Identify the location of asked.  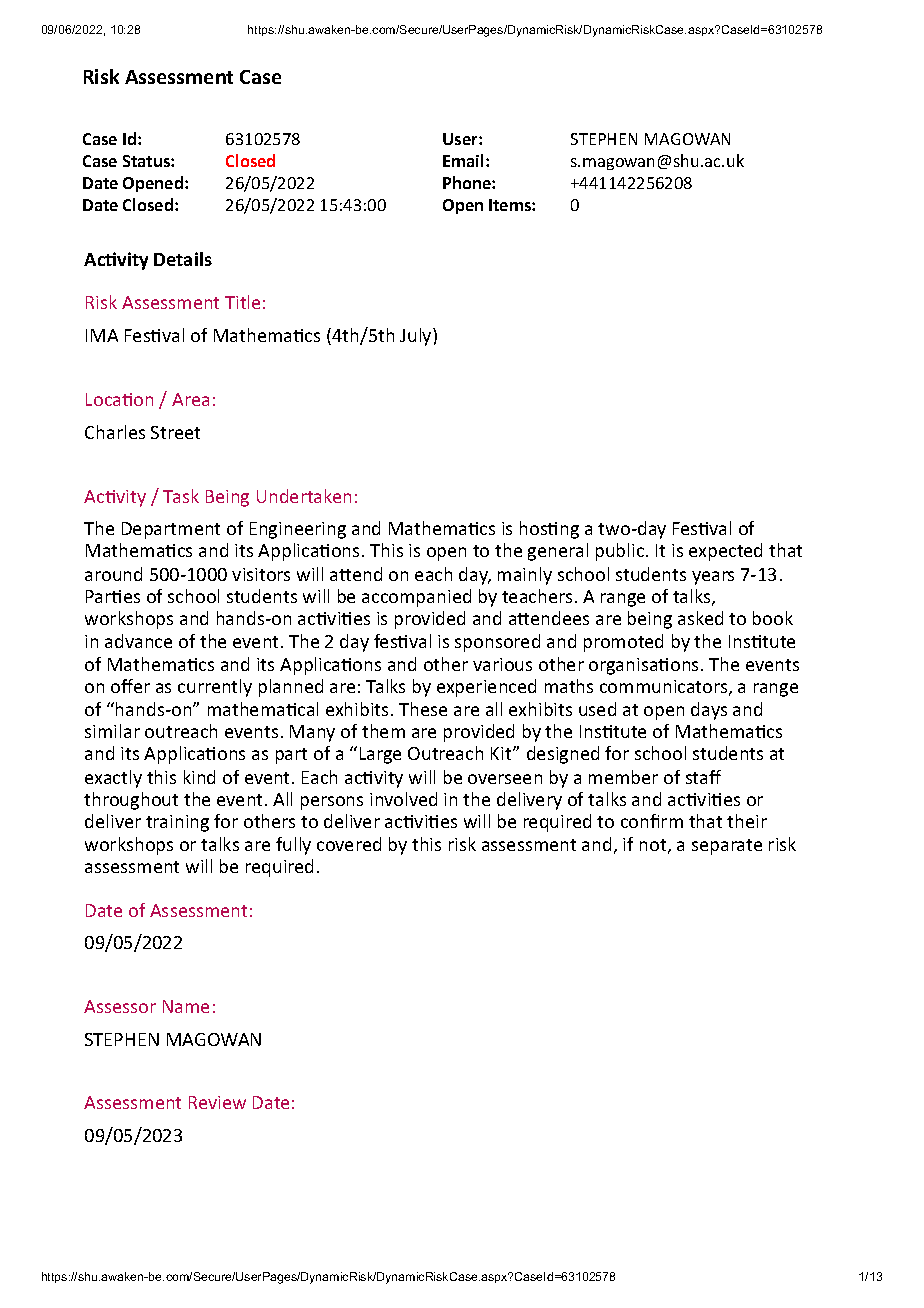
(700, 618).
